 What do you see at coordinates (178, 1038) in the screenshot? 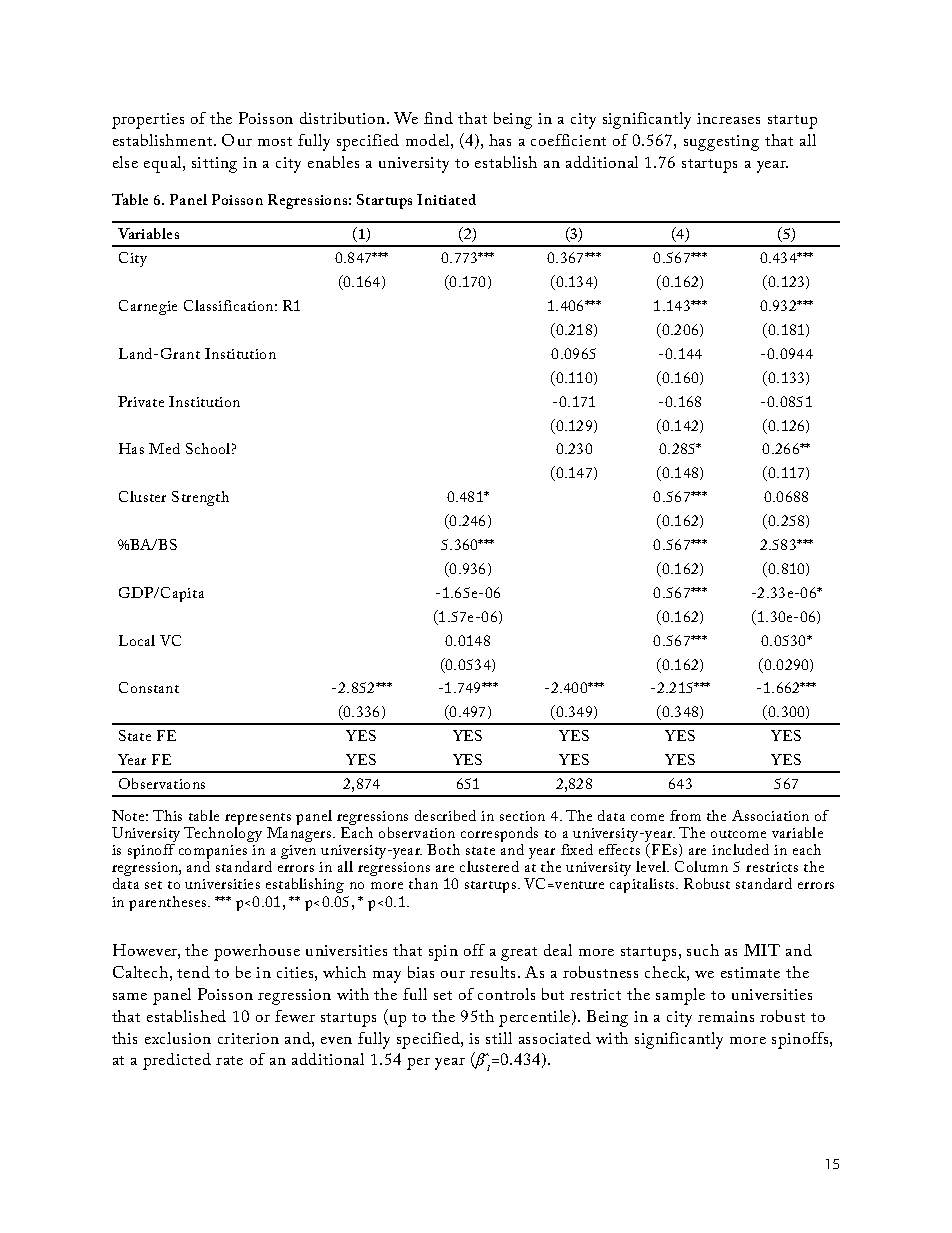
I see `exclusion` at bounding box center [178, 1038].
